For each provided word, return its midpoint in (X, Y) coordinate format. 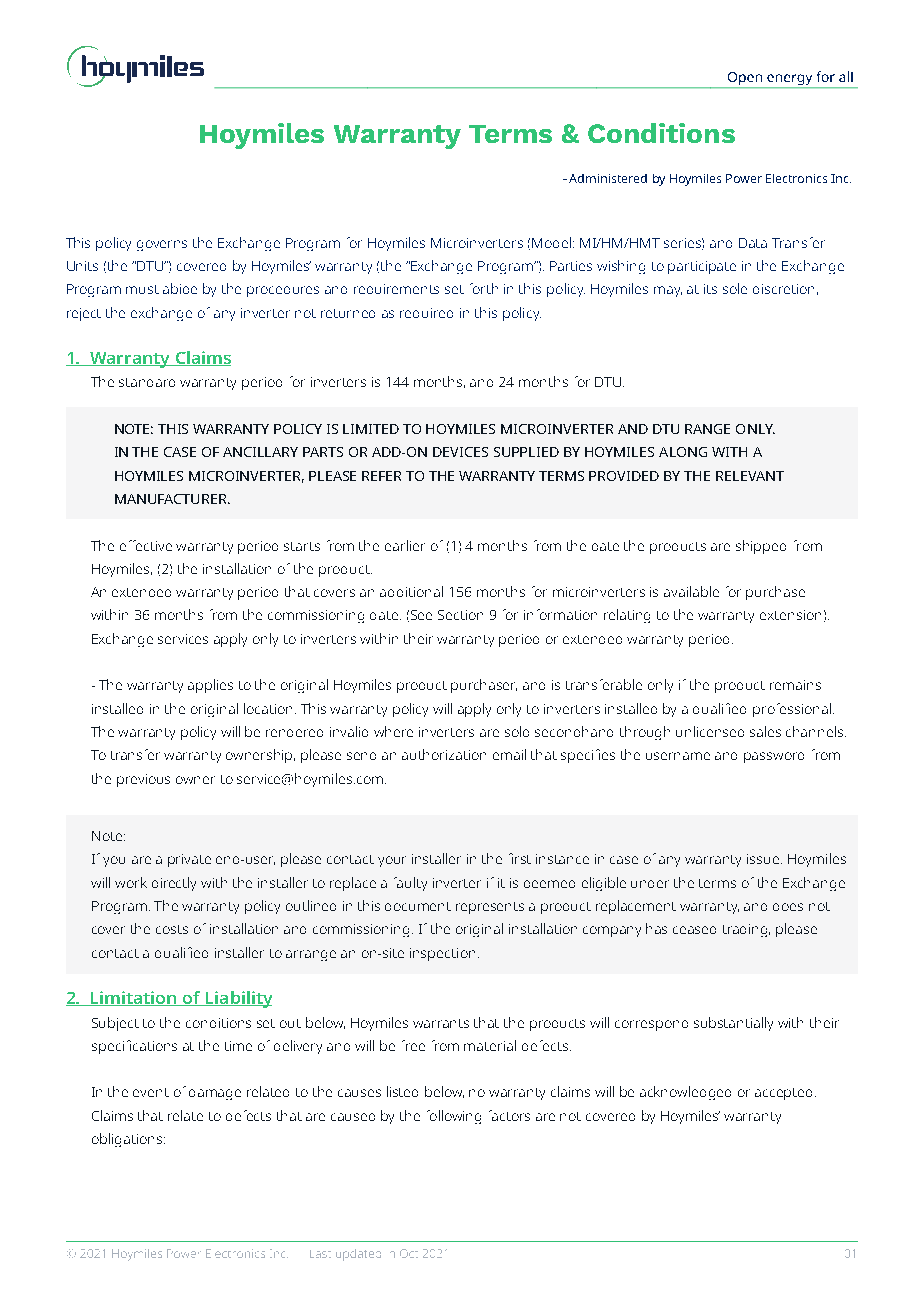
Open (744, 80)
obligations (128, 1140)
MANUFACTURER (172, 499)
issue (764, 859)
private (189, 860)
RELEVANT (750, 476)
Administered (608, 178)
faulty (410, 884)
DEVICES (460, 452)
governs (162, 245)
